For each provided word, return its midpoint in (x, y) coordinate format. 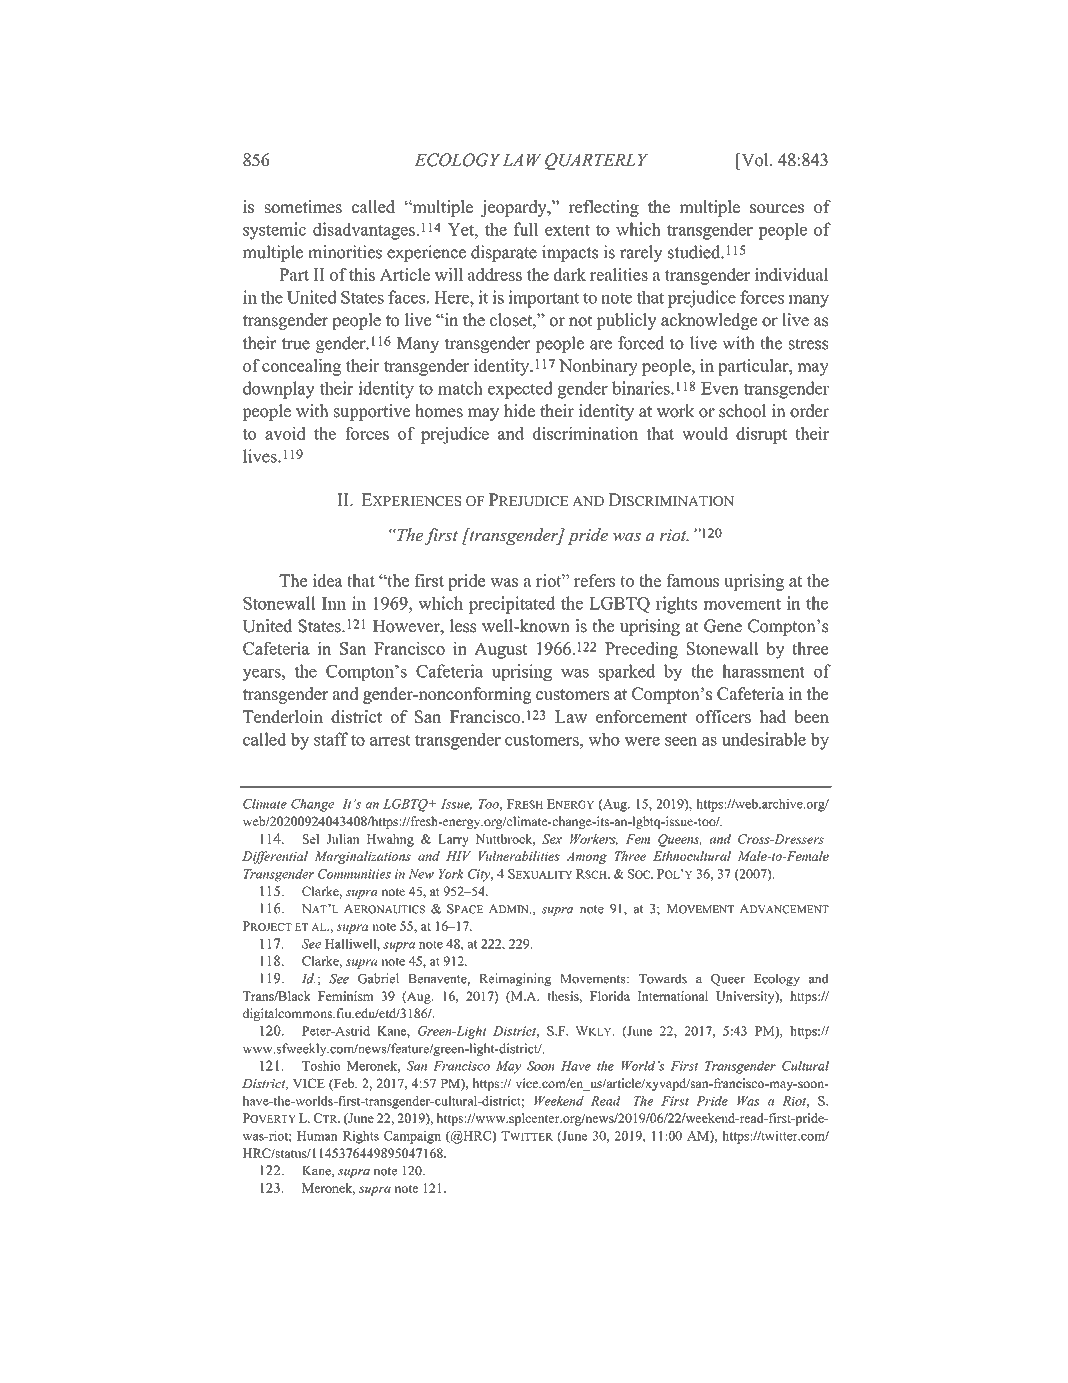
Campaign (412, 1137)
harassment (763, 671)
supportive (372, 412)
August (501, 650)
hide (519, 411)
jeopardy (515, 208)
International (672, 996)
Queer (728, 980)
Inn (334, 603)
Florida (610, 996)
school (742, 411)
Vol (755, 160)
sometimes (303, 206)
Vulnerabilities (519, 856)
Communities (354, 874)
